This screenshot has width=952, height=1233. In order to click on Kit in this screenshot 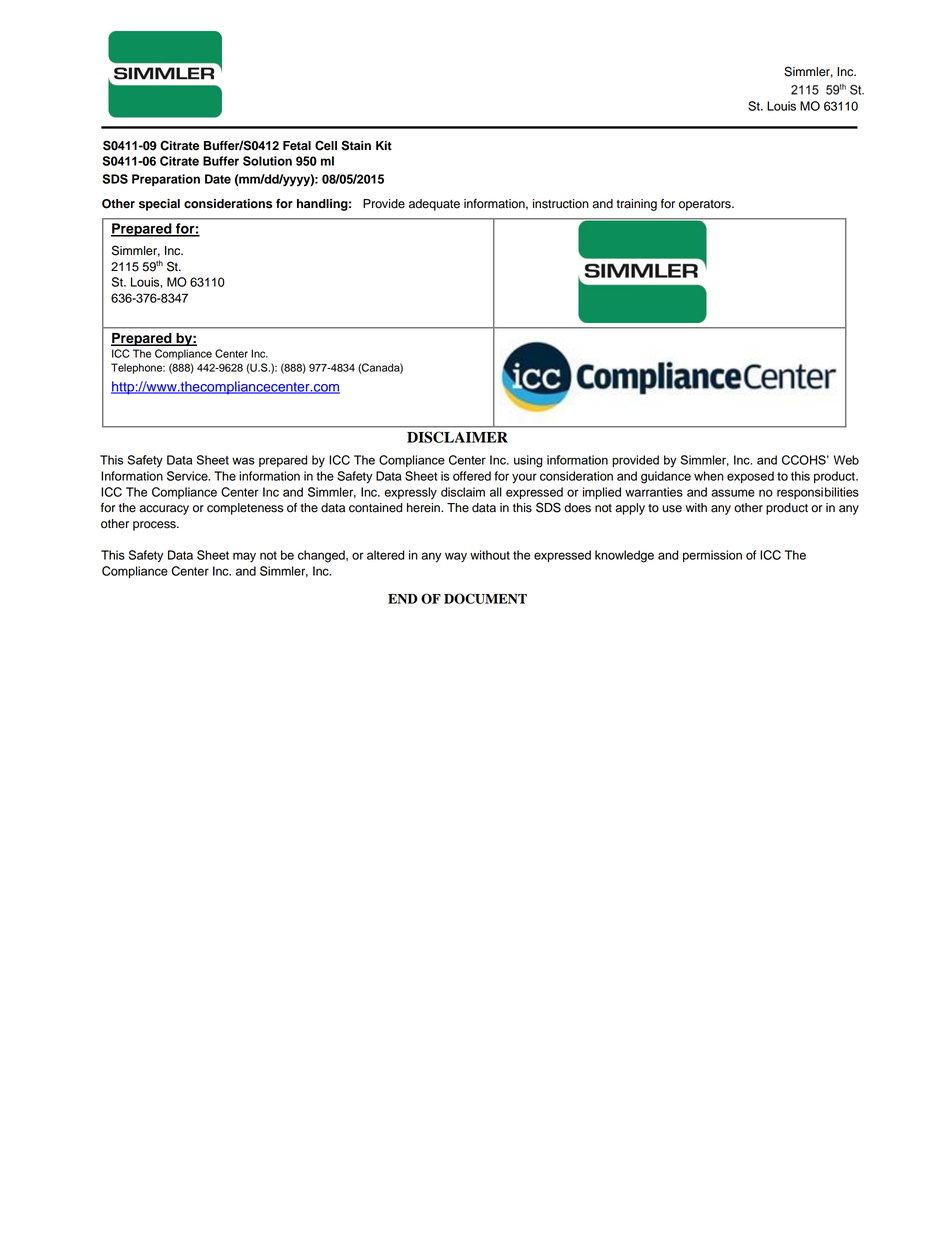, I will do `click(384, 145)`.
